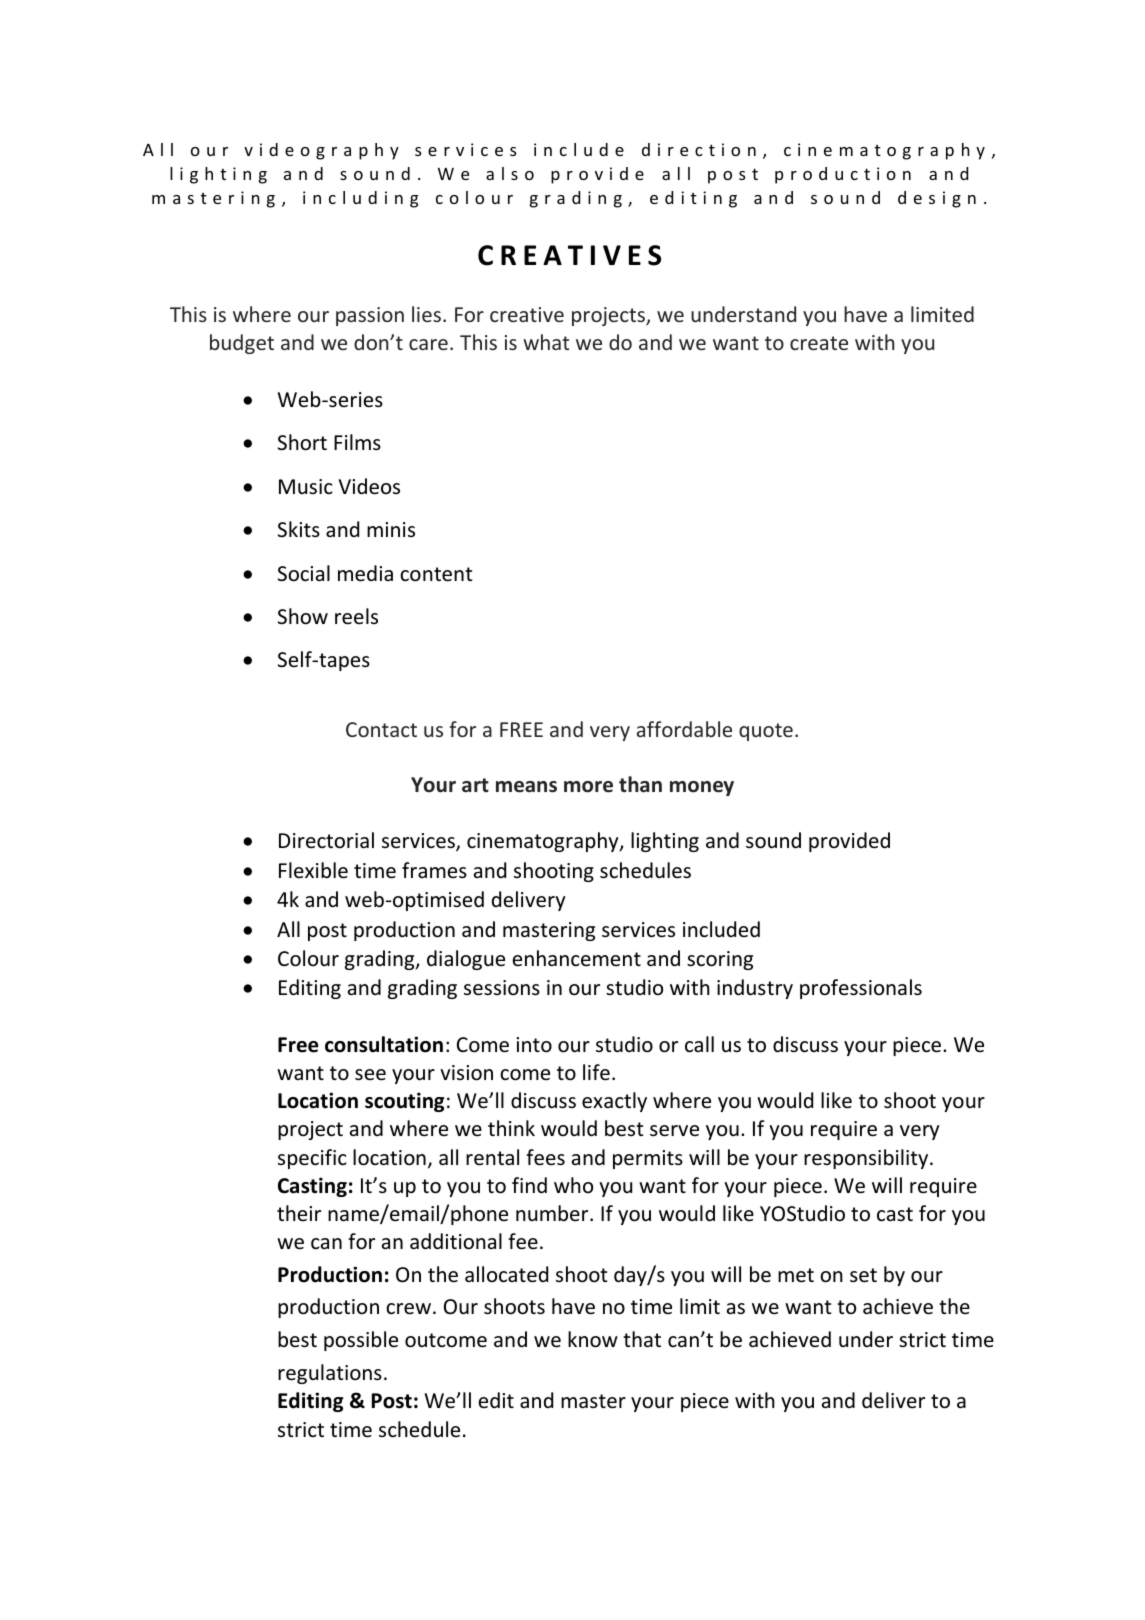 This screenshot has width=1145, height=1620. Describe the element at coordinates (526, 787) in the screenshot. I see `means` at that location.
